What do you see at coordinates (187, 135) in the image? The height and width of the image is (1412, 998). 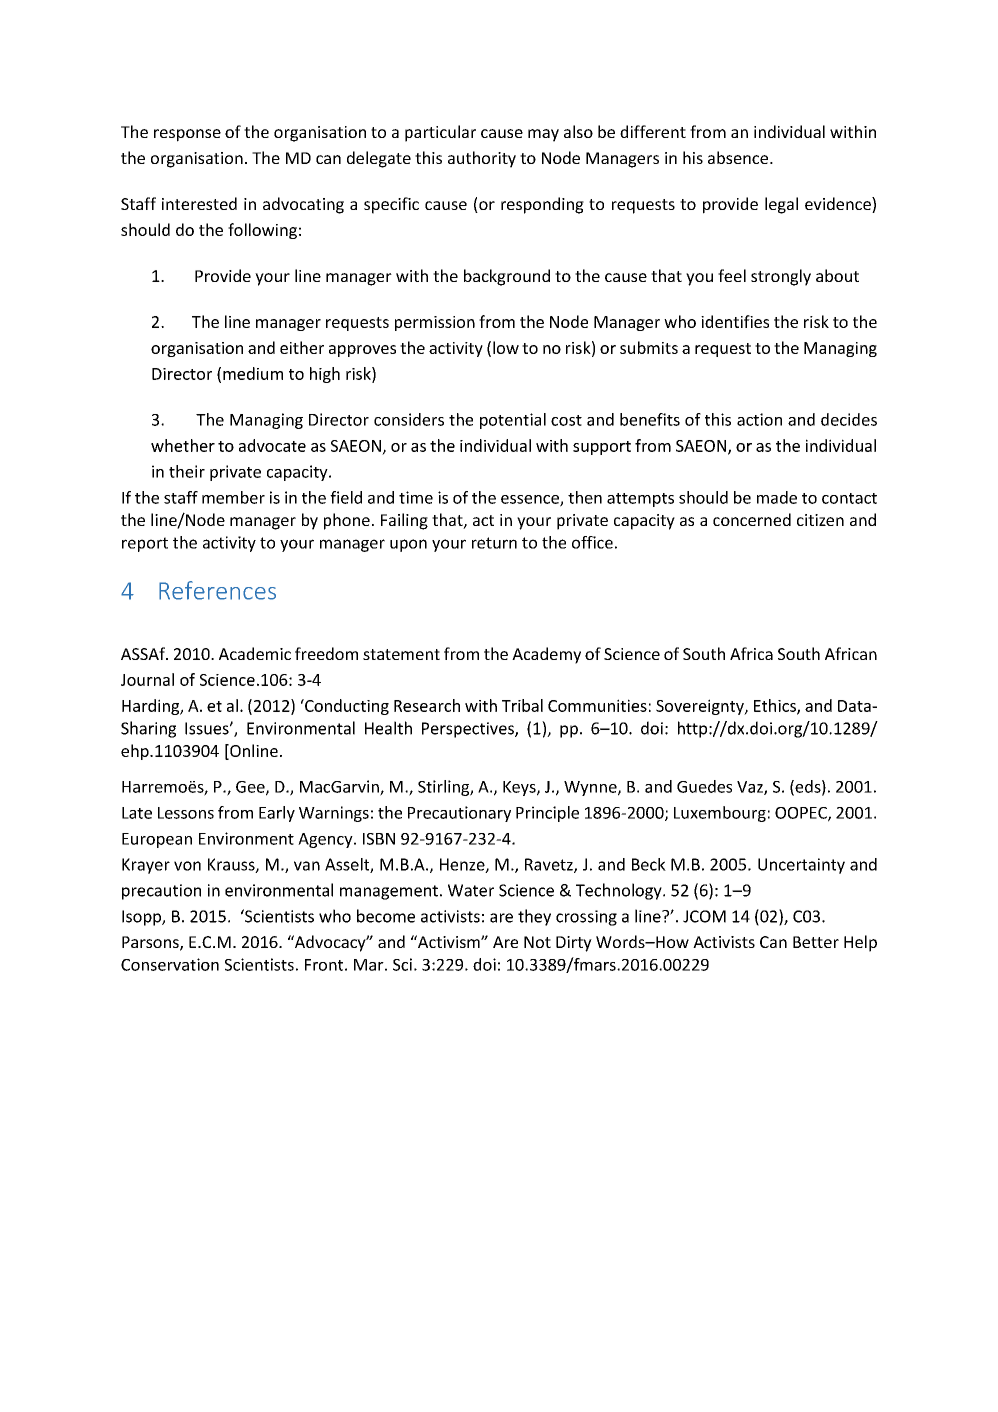 I see `response` at bounding box center [187, 135].
